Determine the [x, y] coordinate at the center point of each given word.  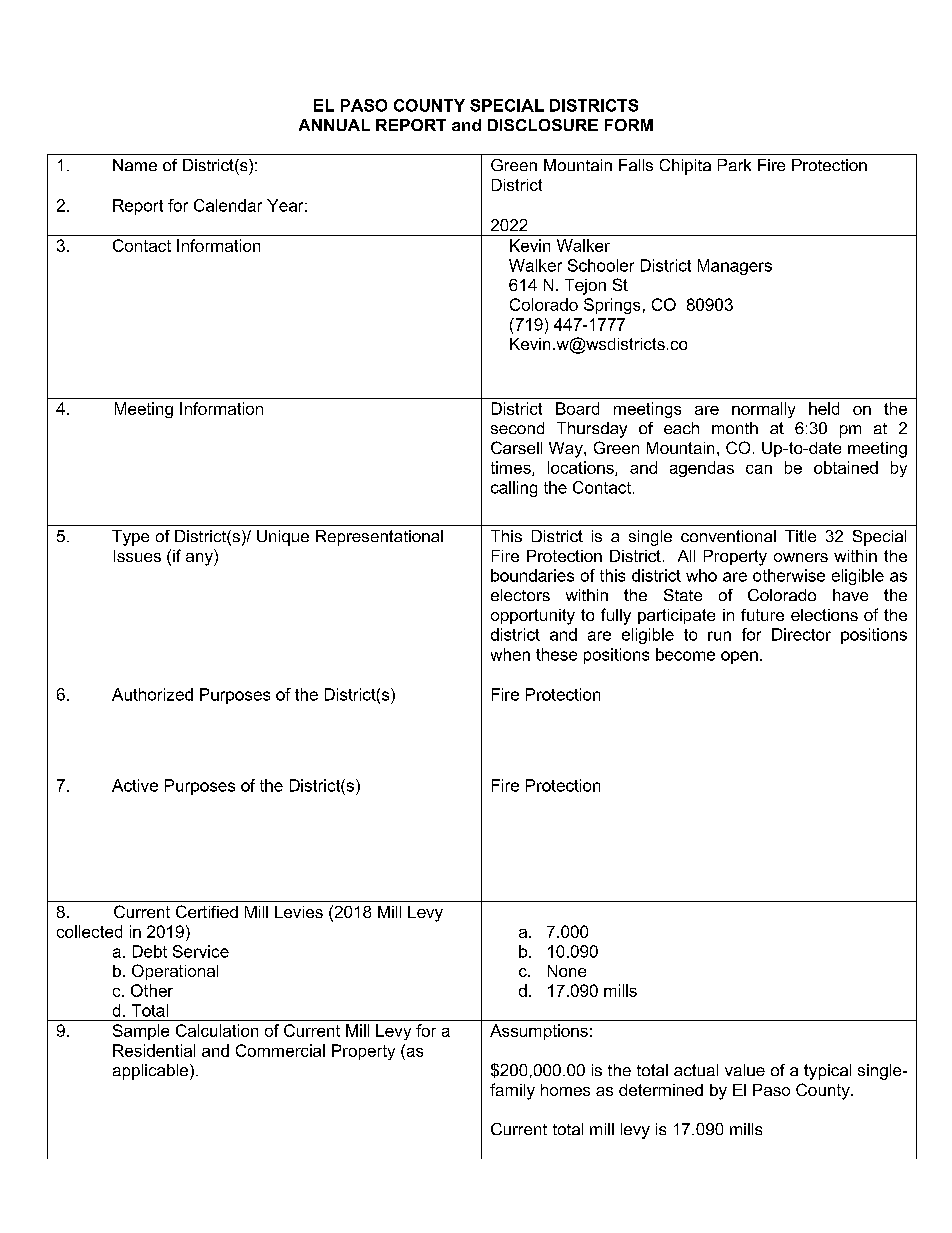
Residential [154, 1050]
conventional [728, 536]
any [200, 559]
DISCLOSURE [543, 125]
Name [135, 165]
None [567, 971]
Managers [735, 267]
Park [734, 165]
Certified [207, 911]
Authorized [152, 694]
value [745, 1070]
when [510, 654]
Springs [612, 306]
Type [130, 538]
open [739, 657]
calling [514, 489]
